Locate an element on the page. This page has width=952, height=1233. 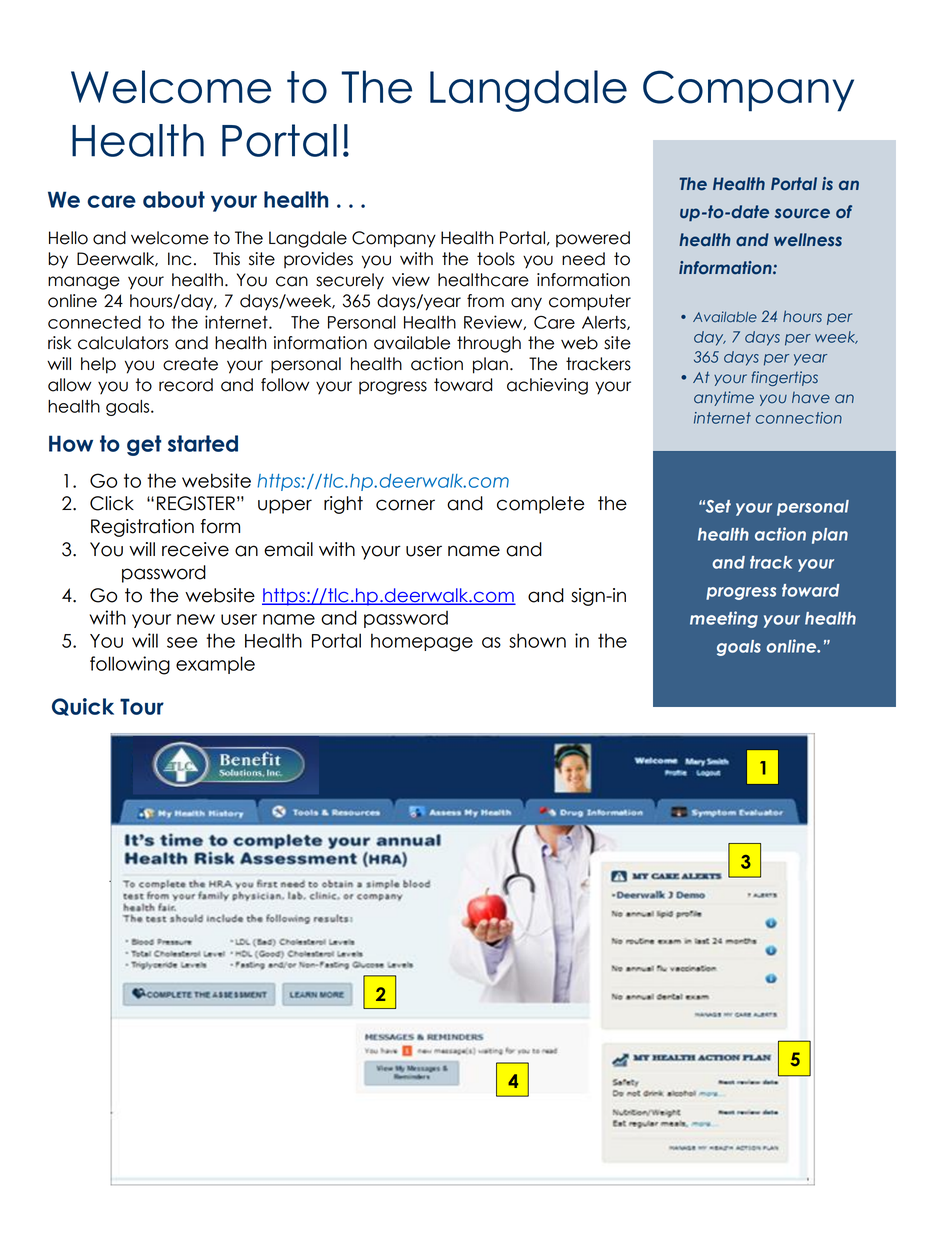
corner is located at coordinates (405, 505).
